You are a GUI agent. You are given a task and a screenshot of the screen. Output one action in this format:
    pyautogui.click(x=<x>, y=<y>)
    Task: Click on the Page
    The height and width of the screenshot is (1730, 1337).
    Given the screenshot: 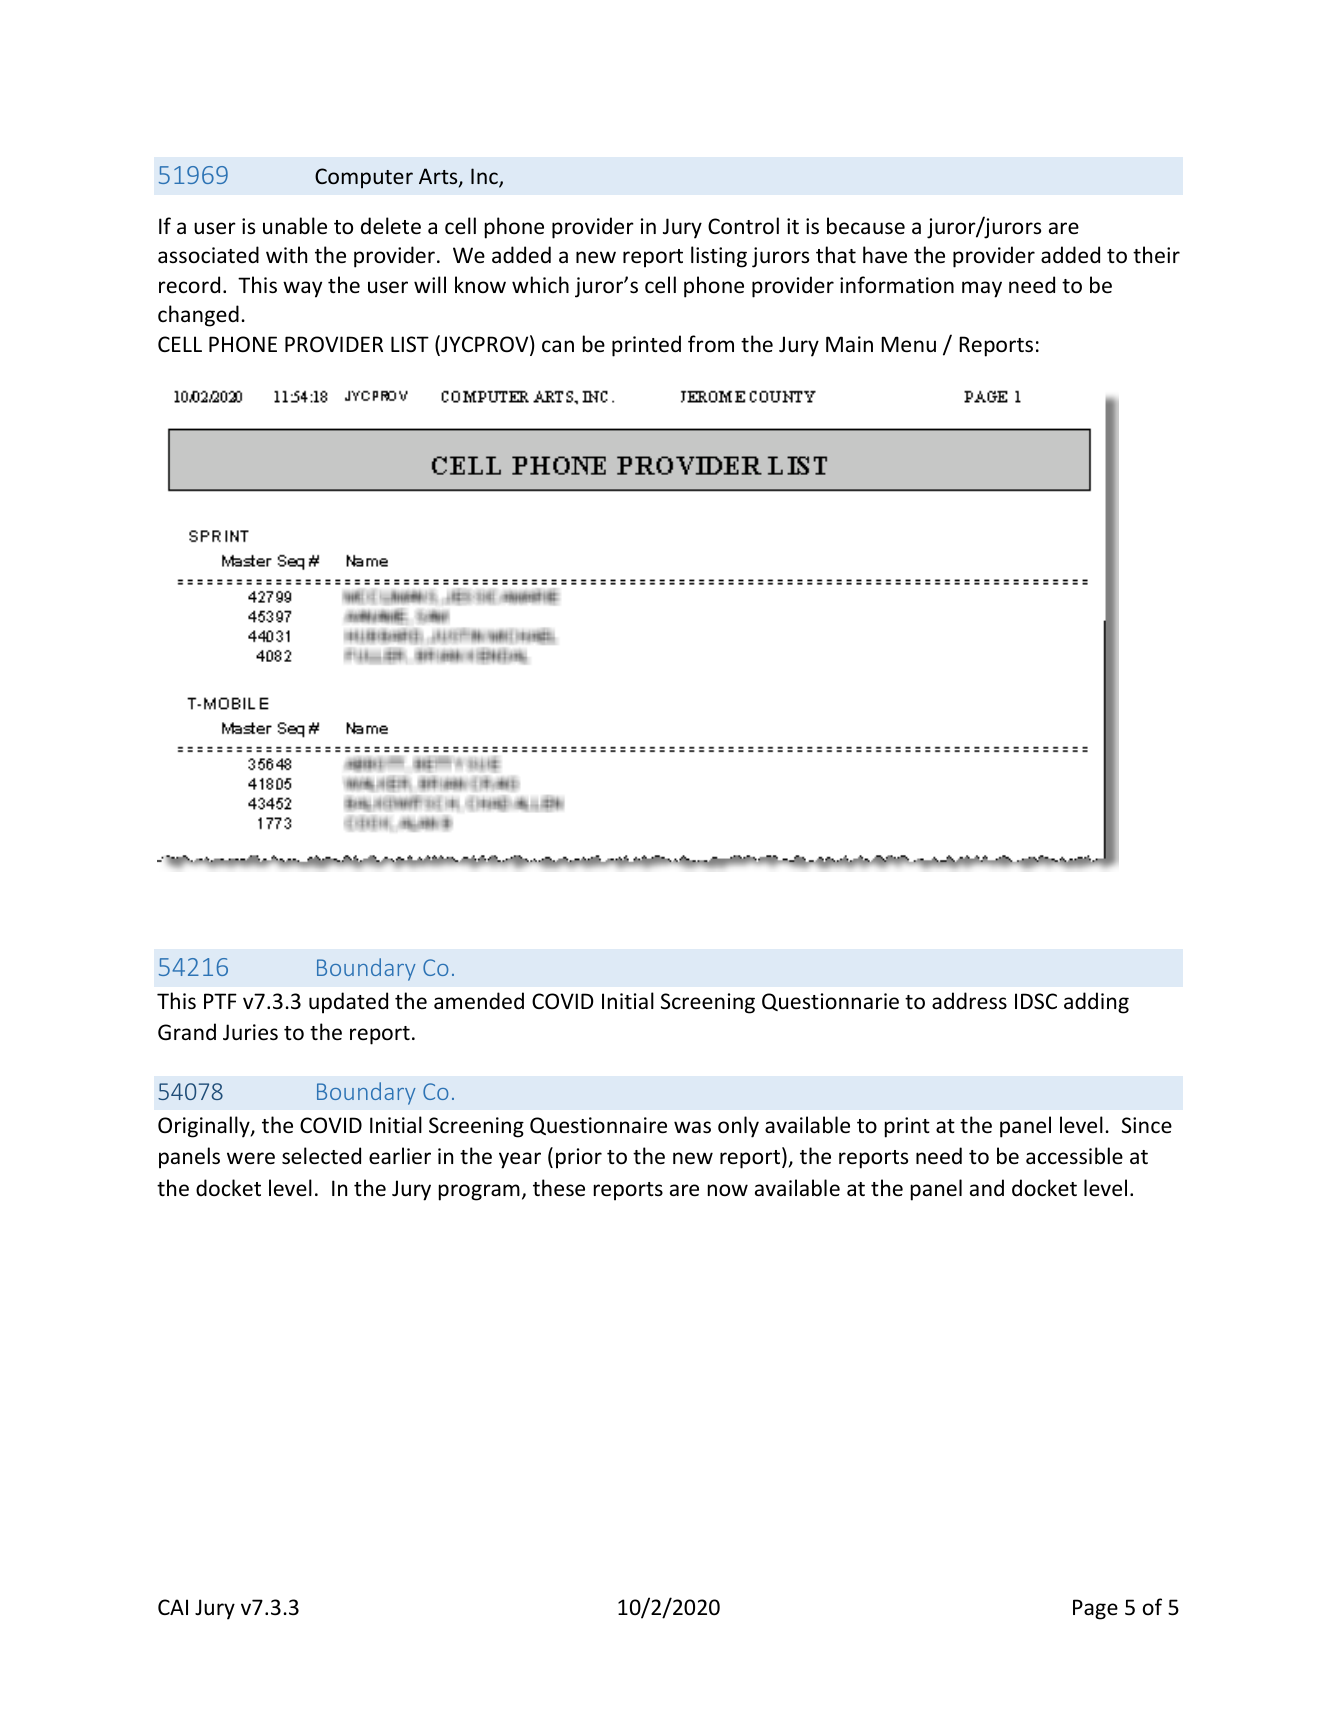 What is the action you would take?
    pyautogui.click(x=1095, y=1609)
